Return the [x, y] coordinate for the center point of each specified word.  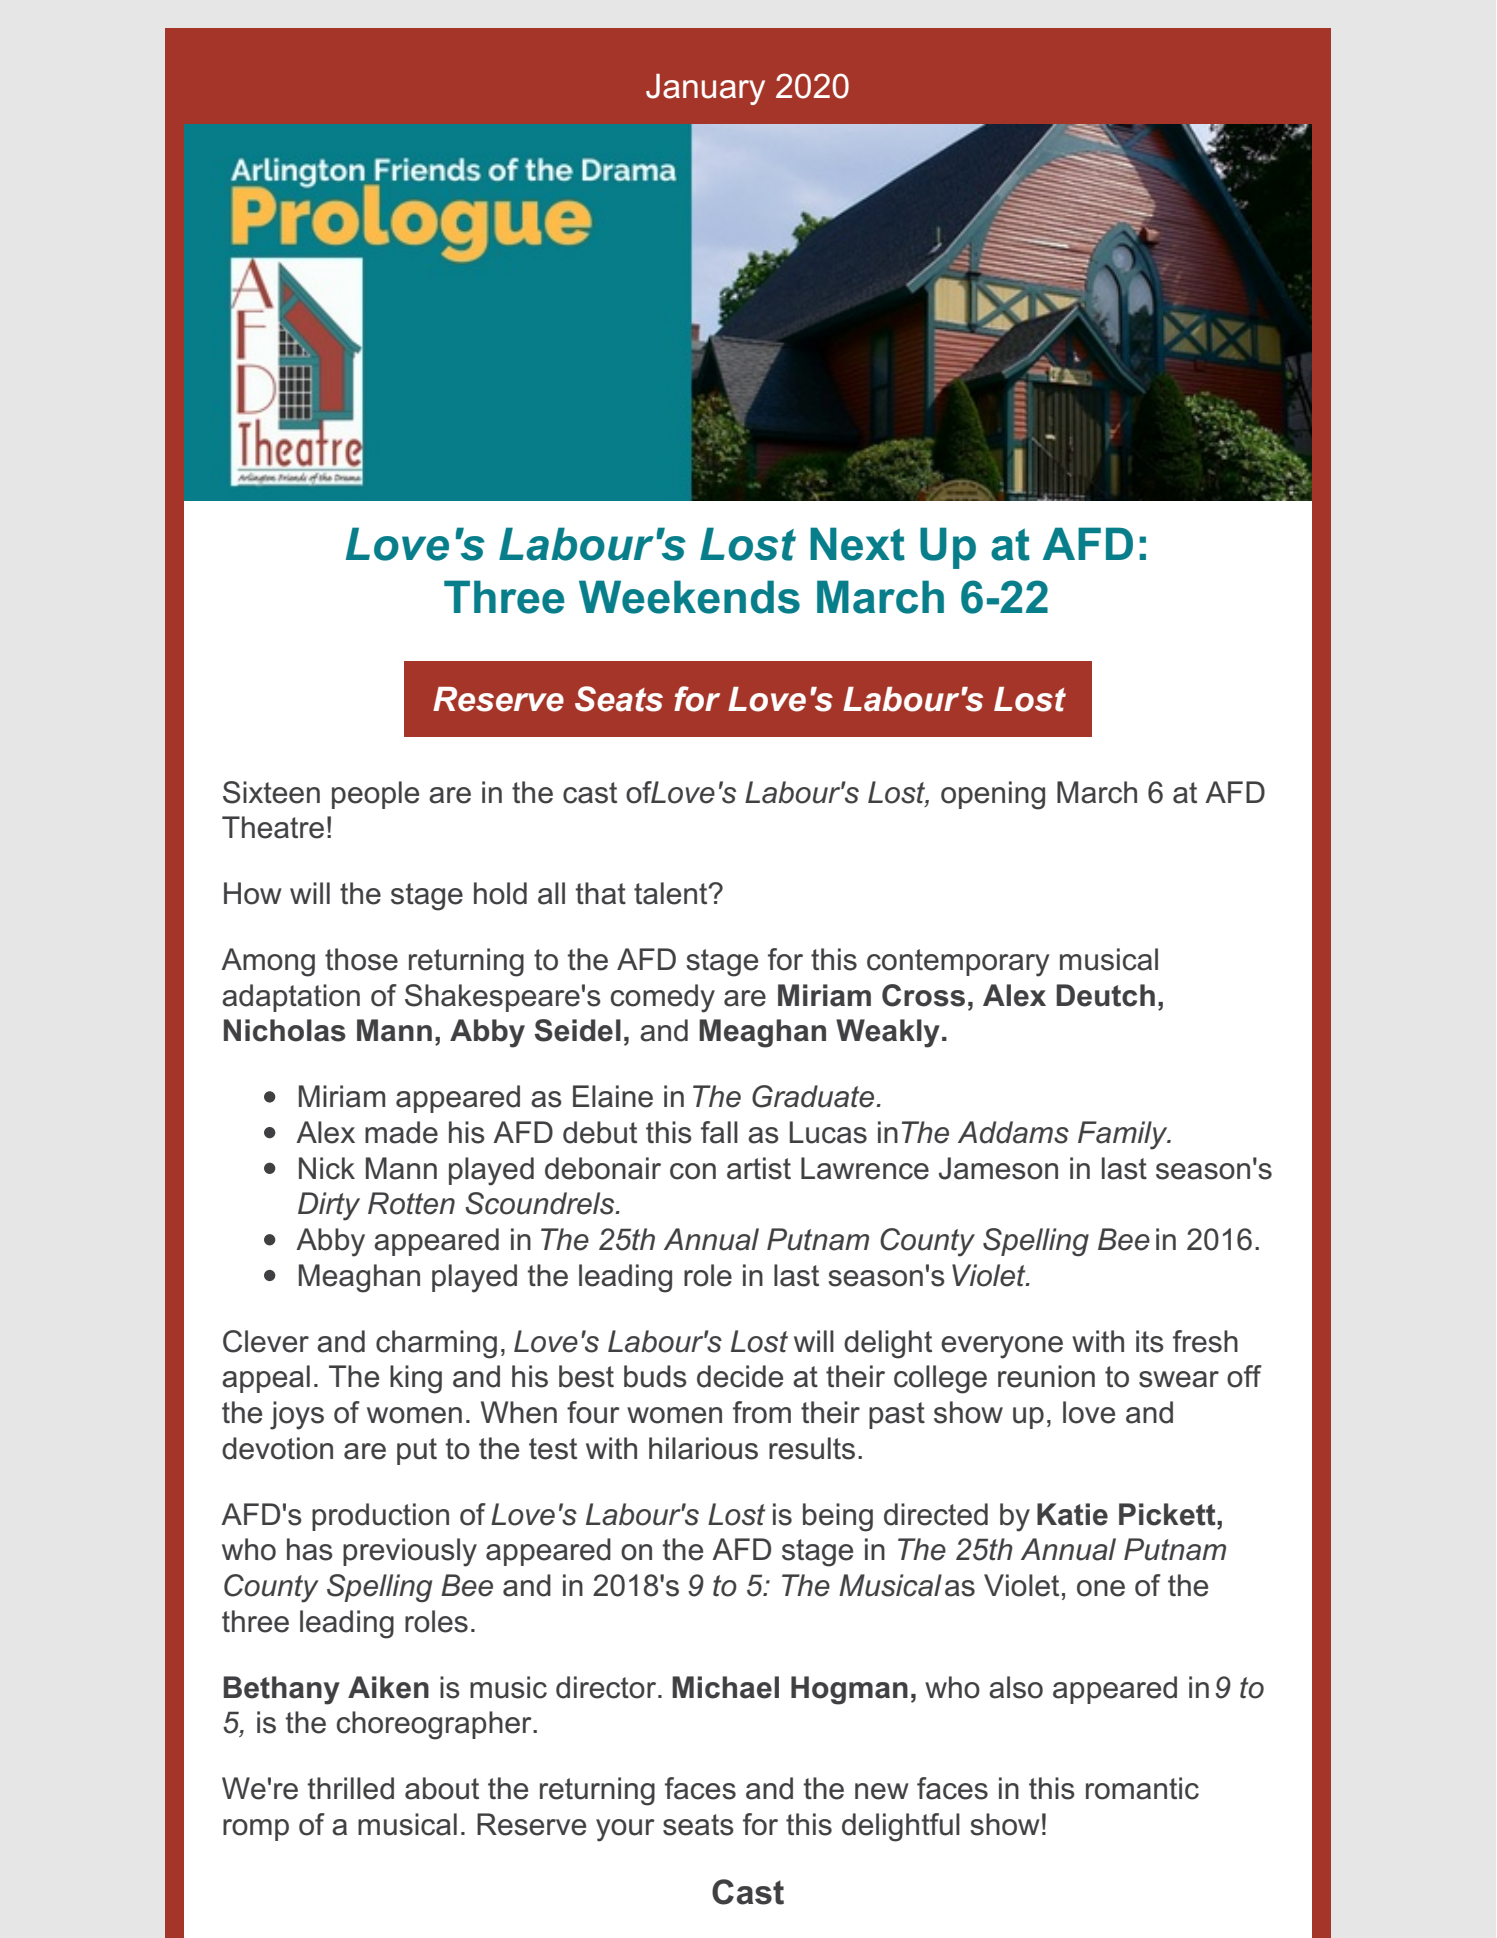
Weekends [689, 597]
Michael [725, 1687]
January [705, 89]
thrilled [351, 1788]
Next [857, 544]
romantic [1142, 1788]
